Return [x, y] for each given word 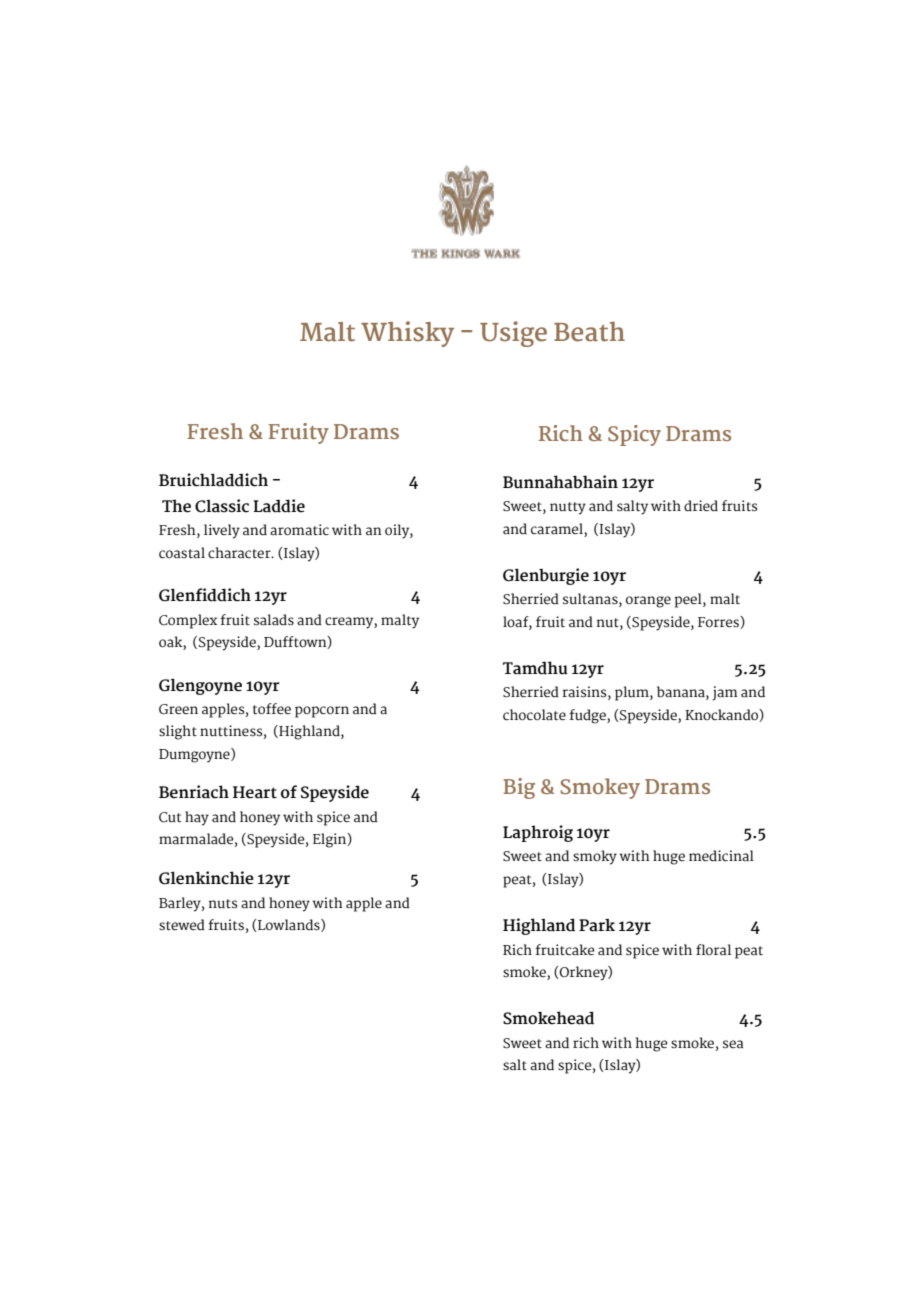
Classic [222, 506]
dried [701, 506]
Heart [255, 792]
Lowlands [289, 925]
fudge [588, 716]
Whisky [407, 334]
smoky [595, 857]
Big [519, 788]
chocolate [534, 715]
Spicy [634, 435]
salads [274, 620]
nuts [223, 904]
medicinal [721, 856]
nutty [568, 508]
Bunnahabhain [560, 482]
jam [725, 693]
